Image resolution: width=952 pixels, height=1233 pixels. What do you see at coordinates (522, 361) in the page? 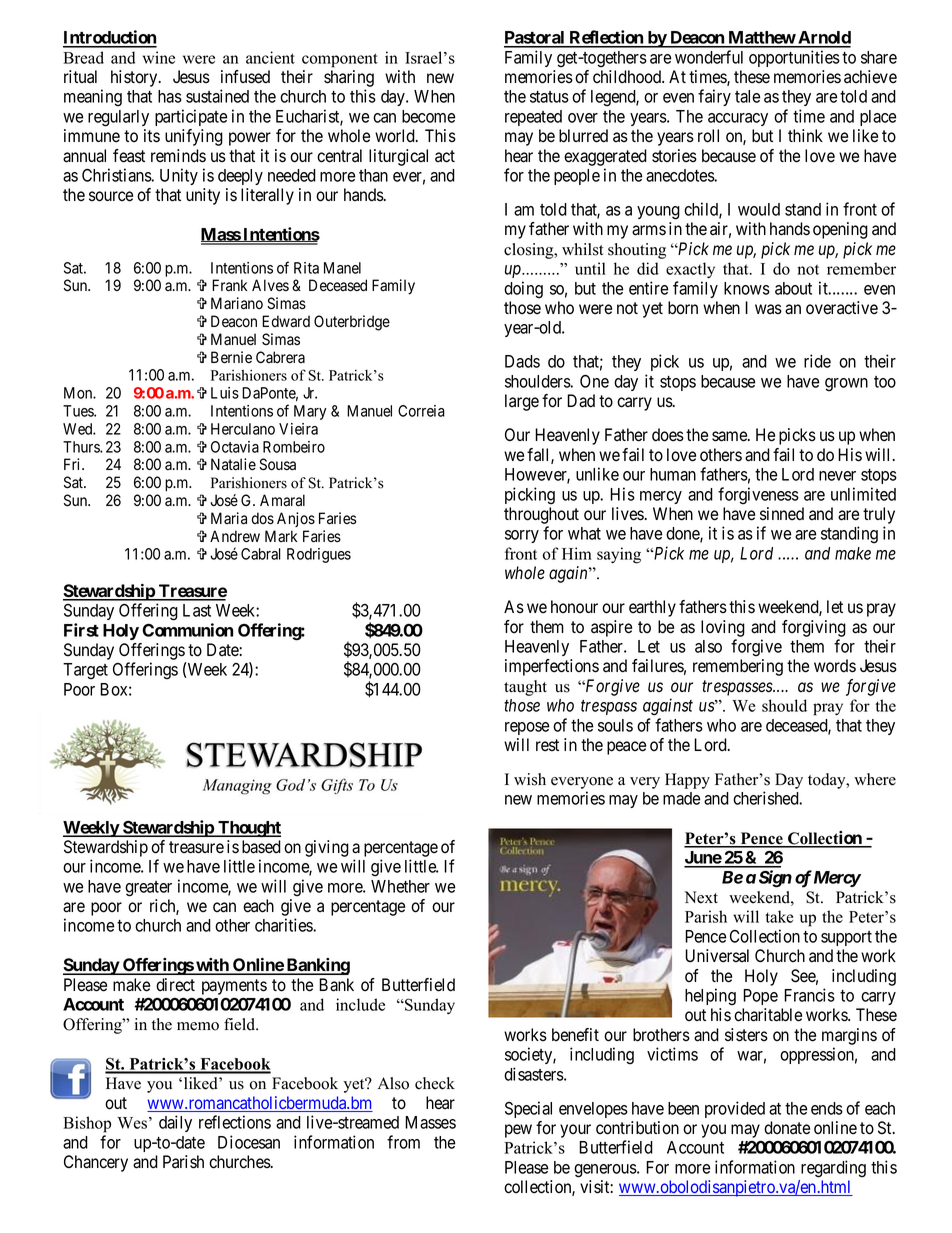
I see `Dads` at bounding box center [522, 361].
